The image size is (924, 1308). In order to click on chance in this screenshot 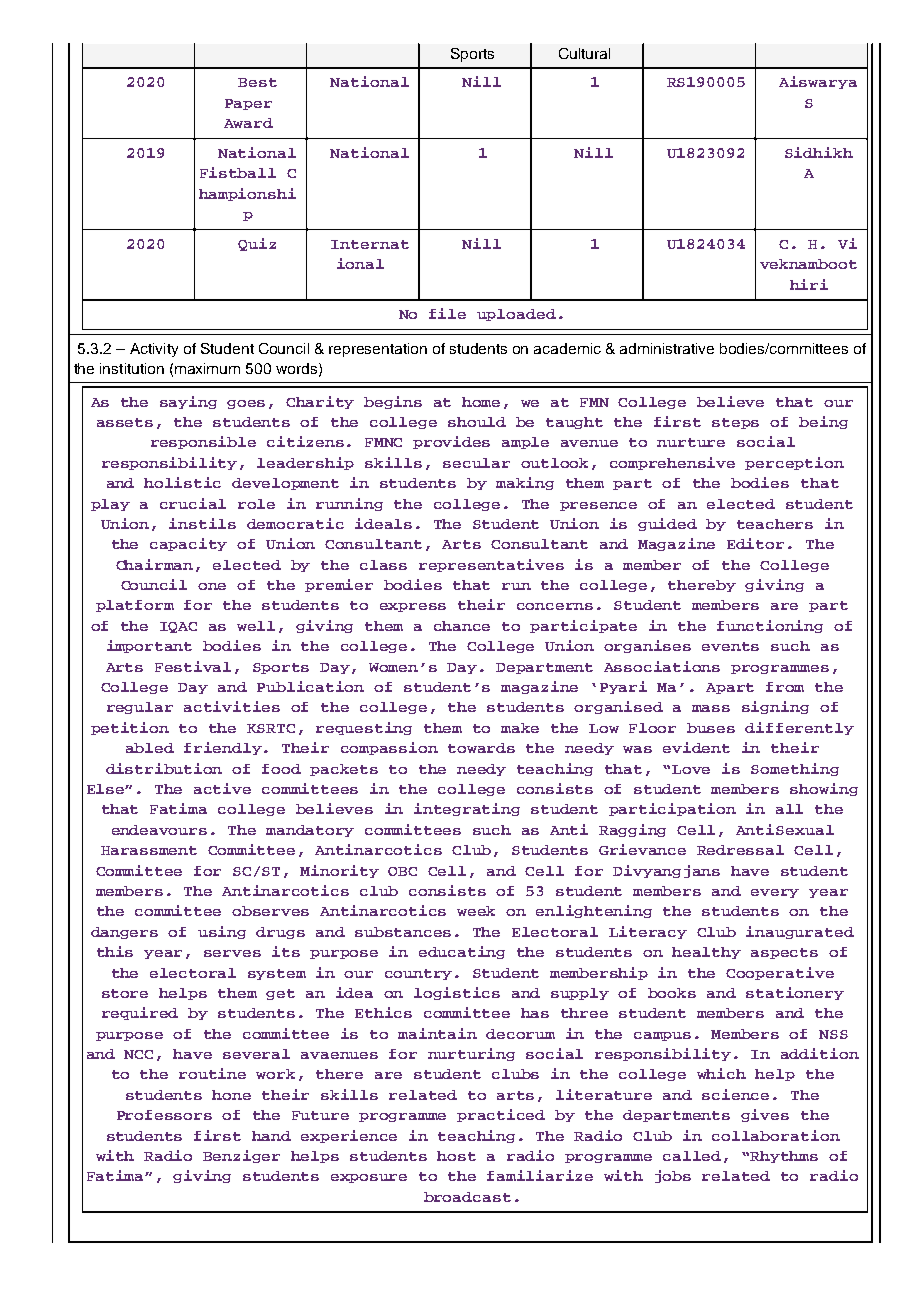, I will do `click(462, 626)`.
